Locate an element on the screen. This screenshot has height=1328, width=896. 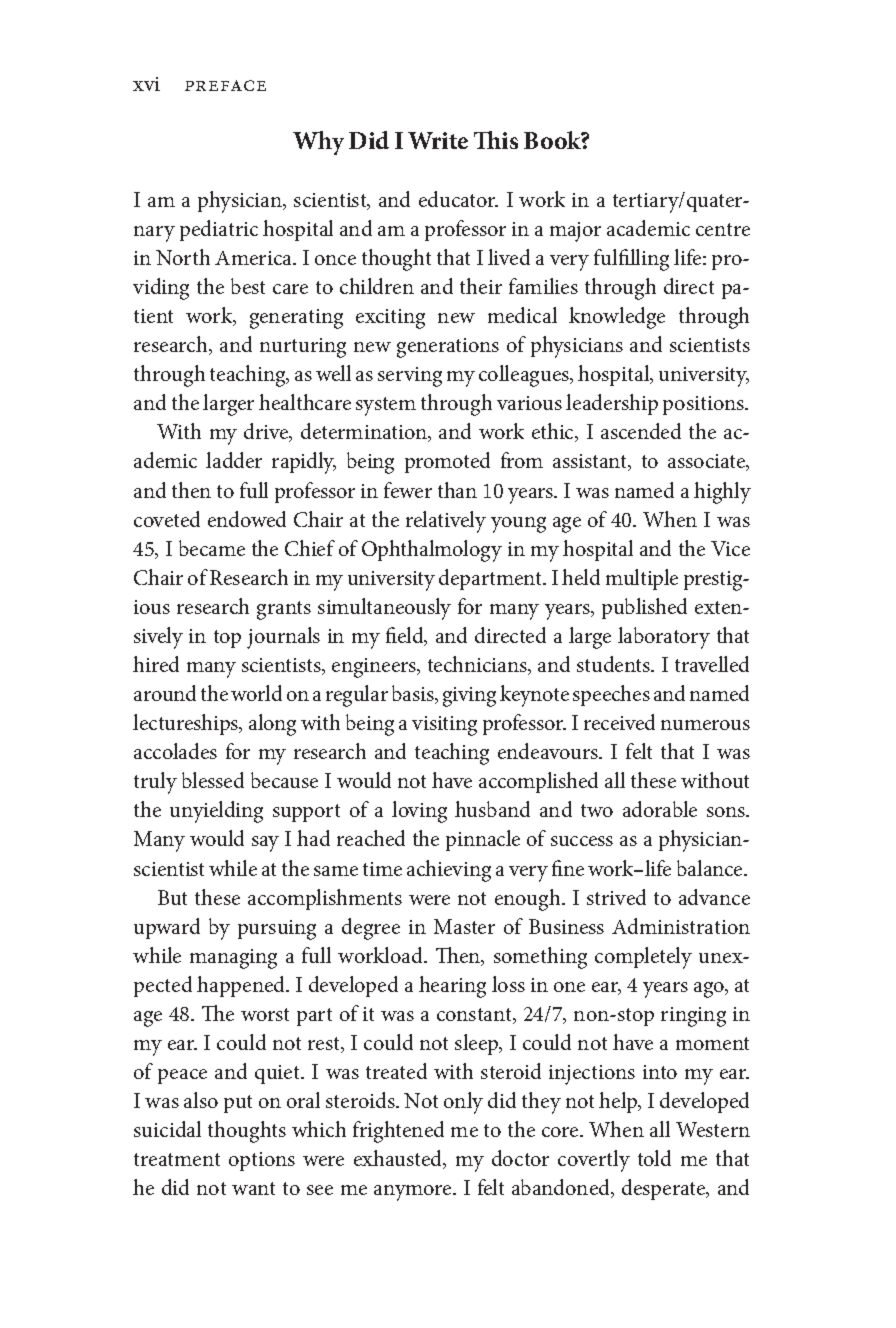
treatment is located at coordinates (177, 1159).
